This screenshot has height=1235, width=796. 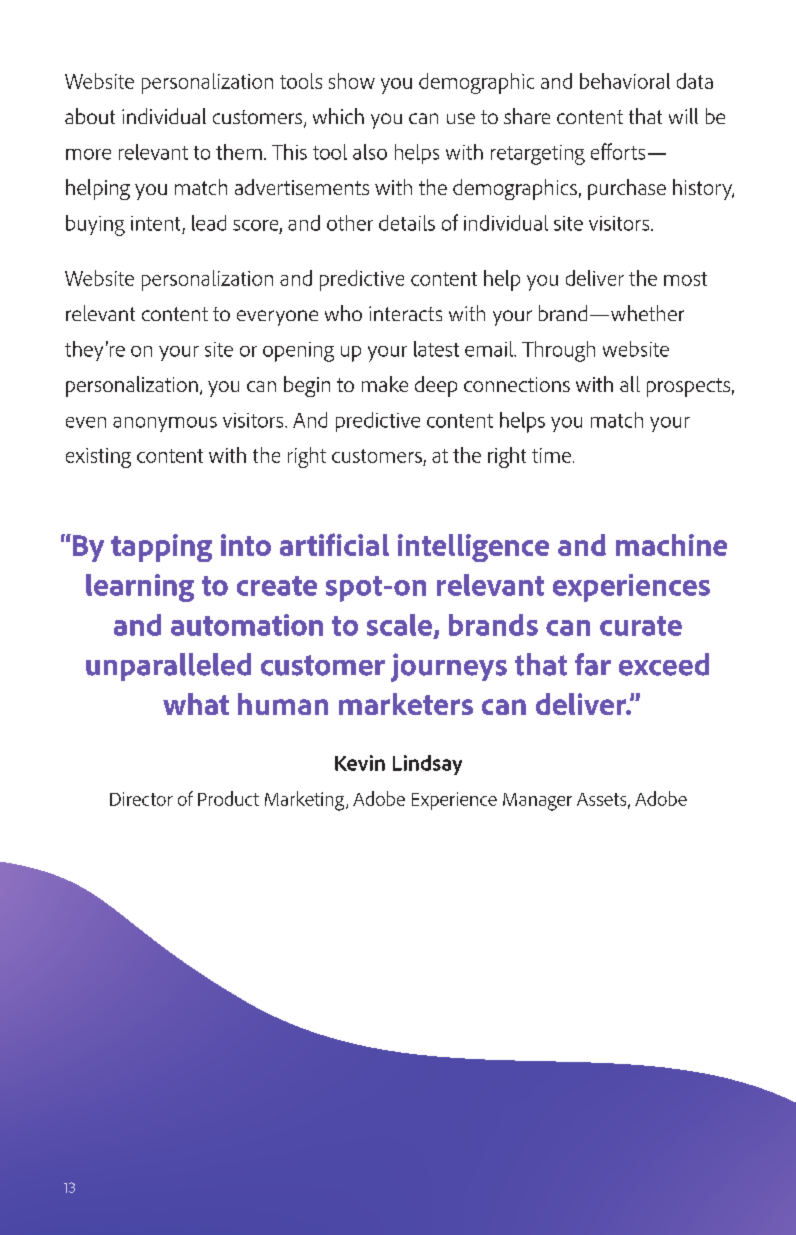 I want to click on Manager, so click(x=537, y=802).
